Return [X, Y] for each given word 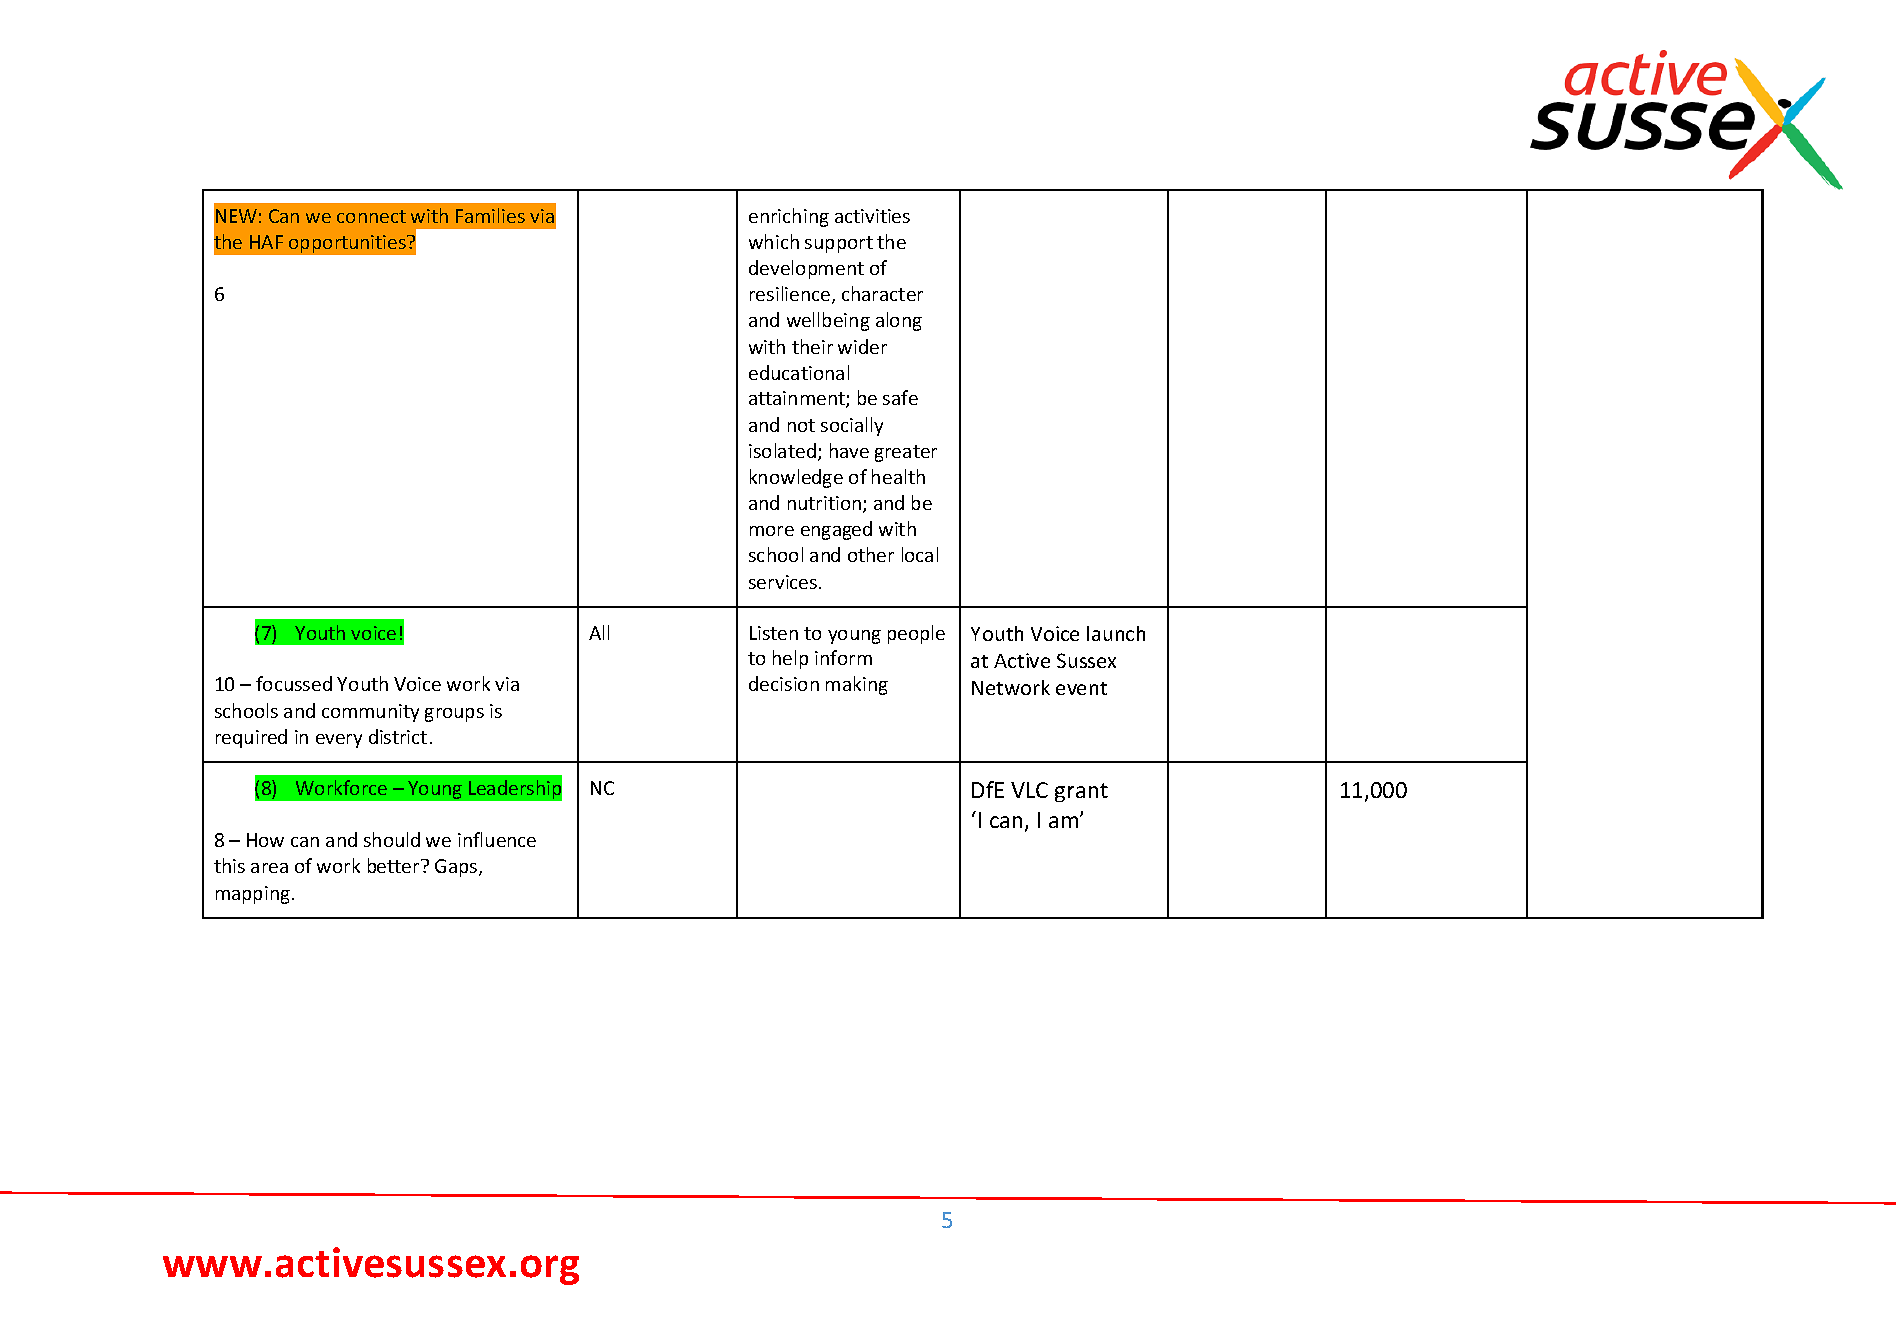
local [920, 554]
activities [872, 216]
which [774, 241]
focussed [294, 683]
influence [497, 839]
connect [371, 216]
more [772, 531]
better [395, 865]
